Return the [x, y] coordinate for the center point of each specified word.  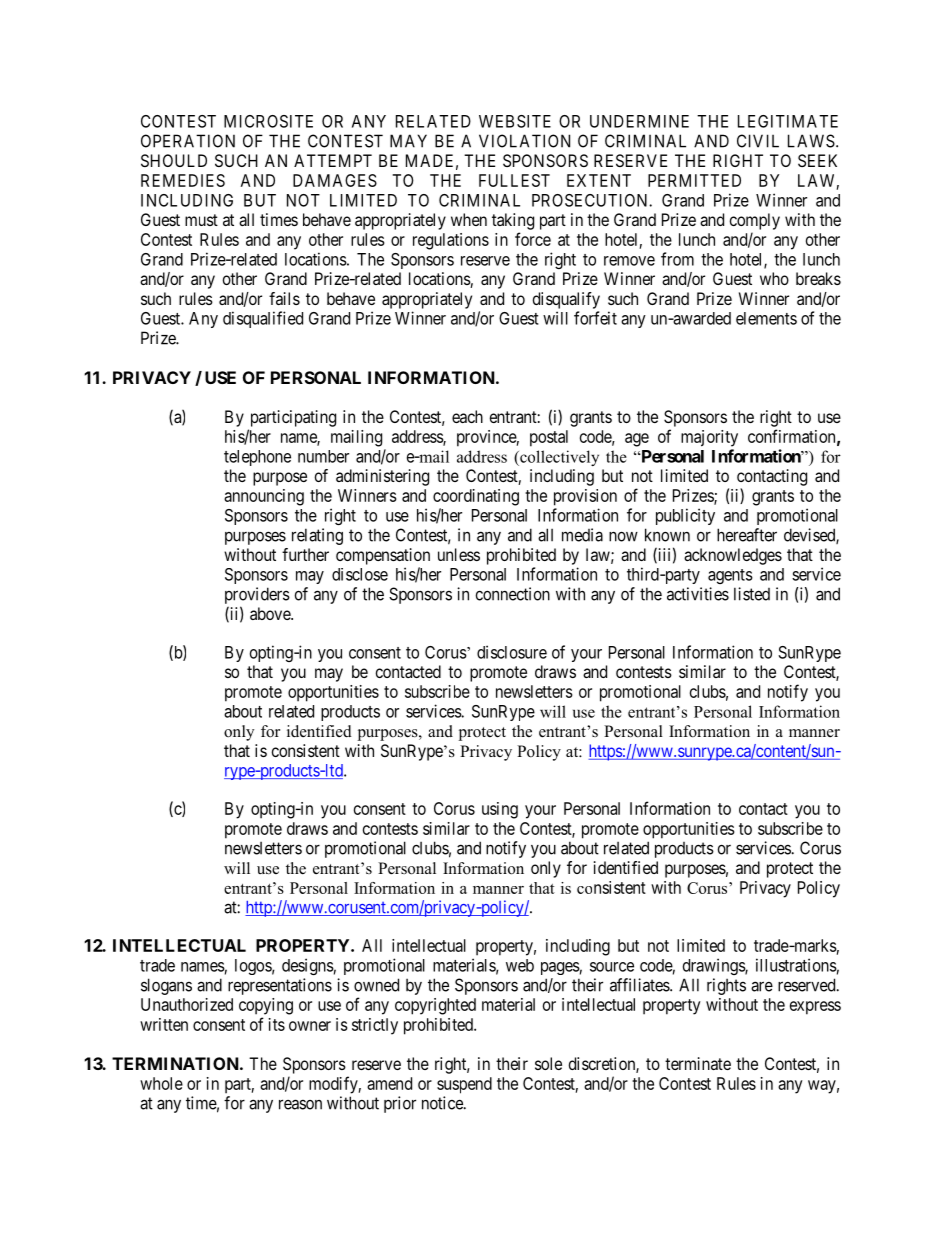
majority [709, 438]
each [467, 416]
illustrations [796, 965]
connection [513, 594]
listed [752, 594]
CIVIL [758, 141]
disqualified [263, 319]
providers [257, 597]
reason [300, 1104]
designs [308, 966]
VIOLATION [524, 141]
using [500, 810]
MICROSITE [268, 121]
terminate [698, 1063]
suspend [464, 1085]
